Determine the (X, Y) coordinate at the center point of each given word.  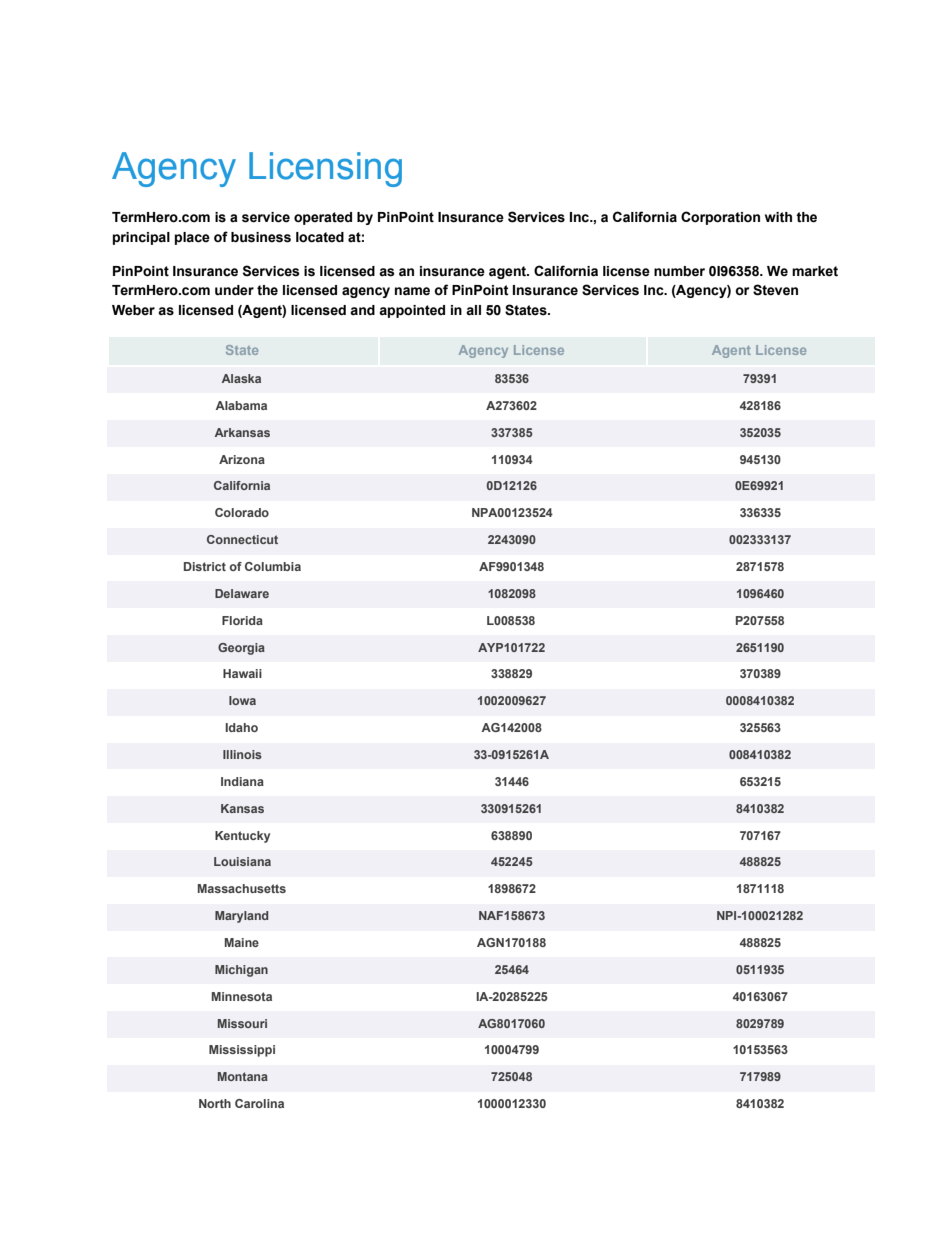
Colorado (242, 512)
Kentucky (242, 837)
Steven (775, 290)
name (412, 291)
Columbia (273, 566)
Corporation (720, 218)
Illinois (242, 754)
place (192, 238)
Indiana (242, 781)
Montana (243, 1076)
